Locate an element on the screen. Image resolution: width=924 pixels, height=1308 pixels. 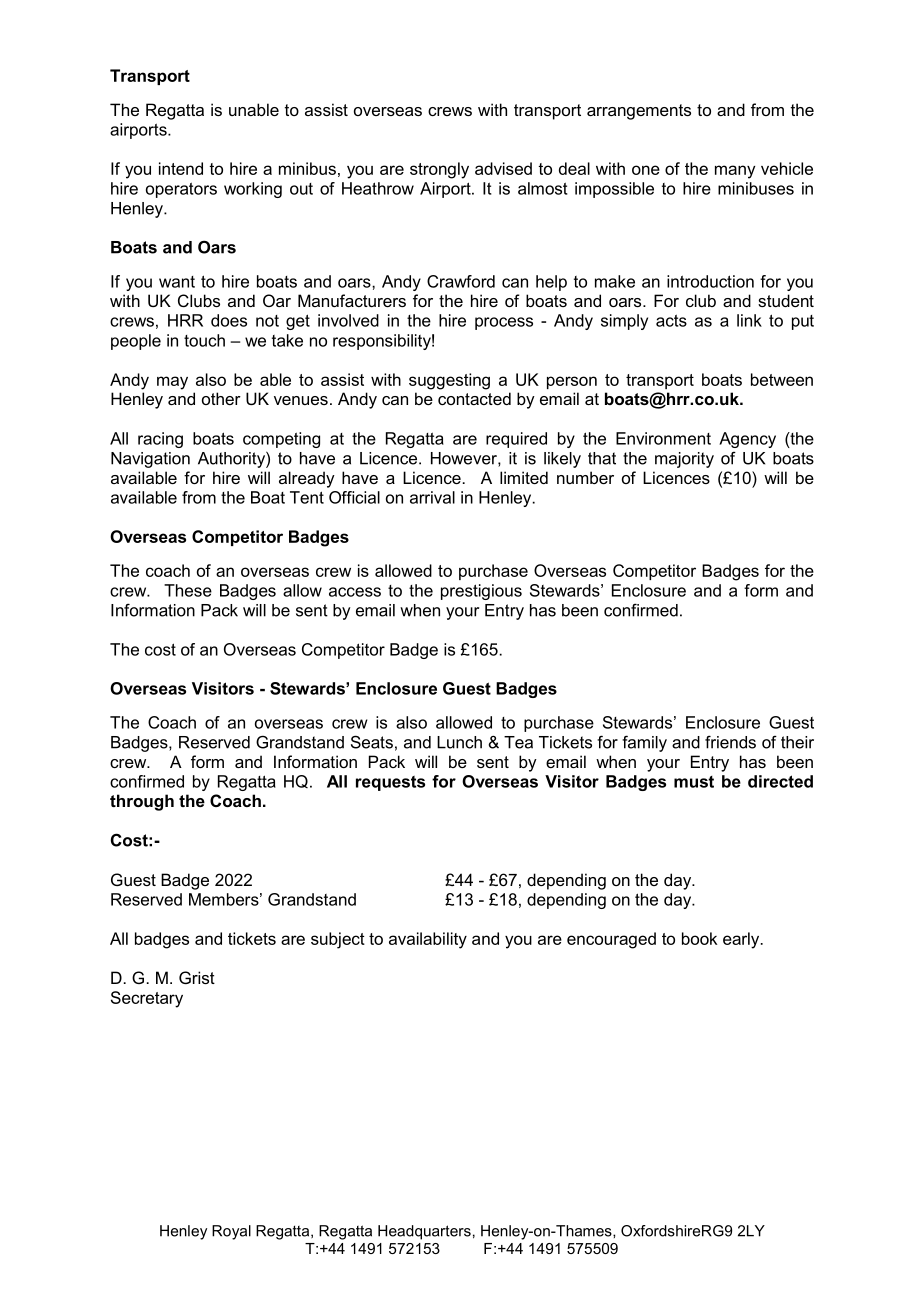
Lunch is located at coordinates (459, 742).
